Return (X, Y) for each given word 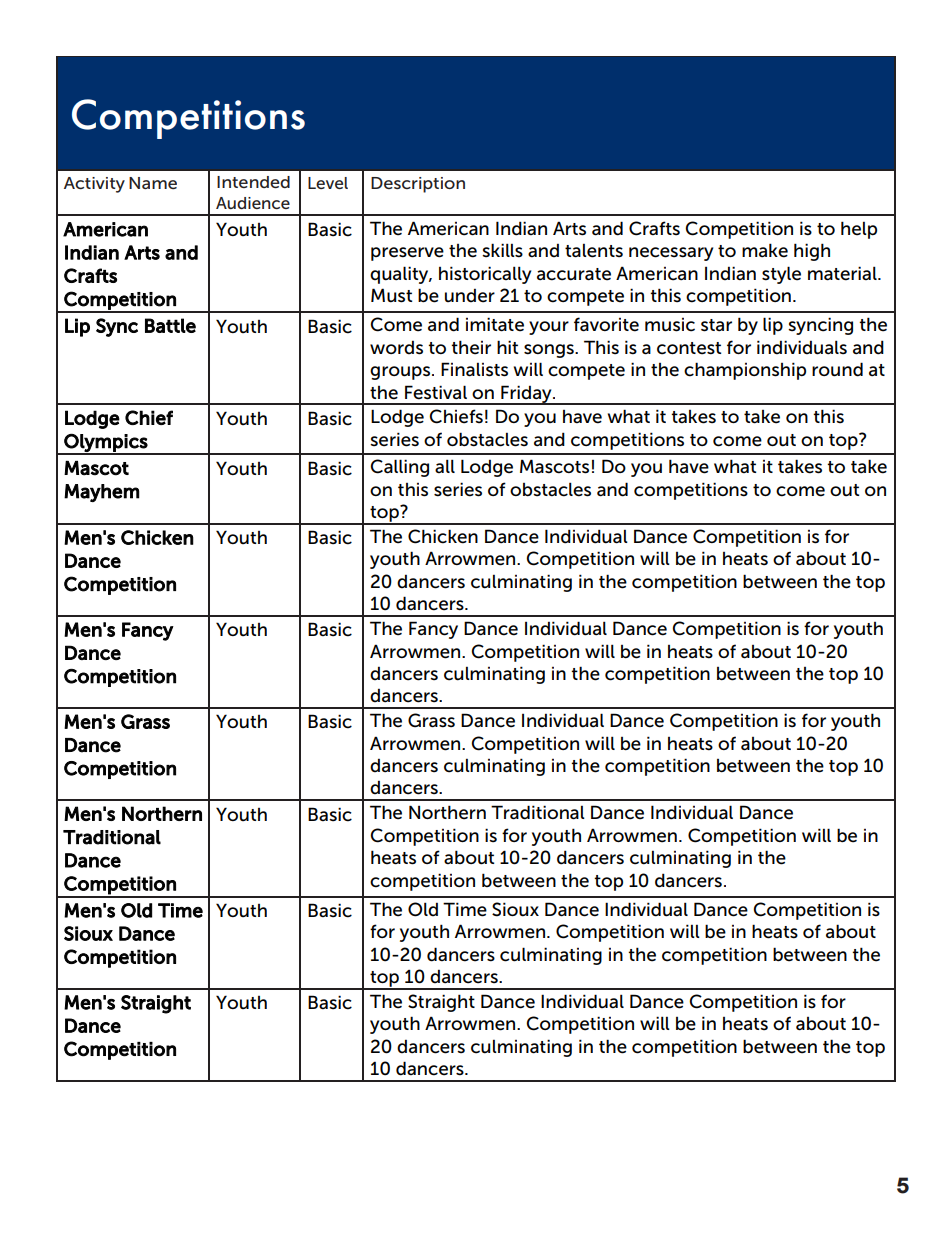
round (837, 369)
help (859, 230)
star (716, 325)
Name (153, 183)
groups (401, 373)
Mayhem (102, 493)
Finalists (474, 369)
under (470, 295)
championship (745, 371)
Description (418, 185)
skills (502, 250)
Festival (436, 392)
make (765, 250)
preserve (407, 254)
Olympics (105, 443)
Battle (170, 325)
